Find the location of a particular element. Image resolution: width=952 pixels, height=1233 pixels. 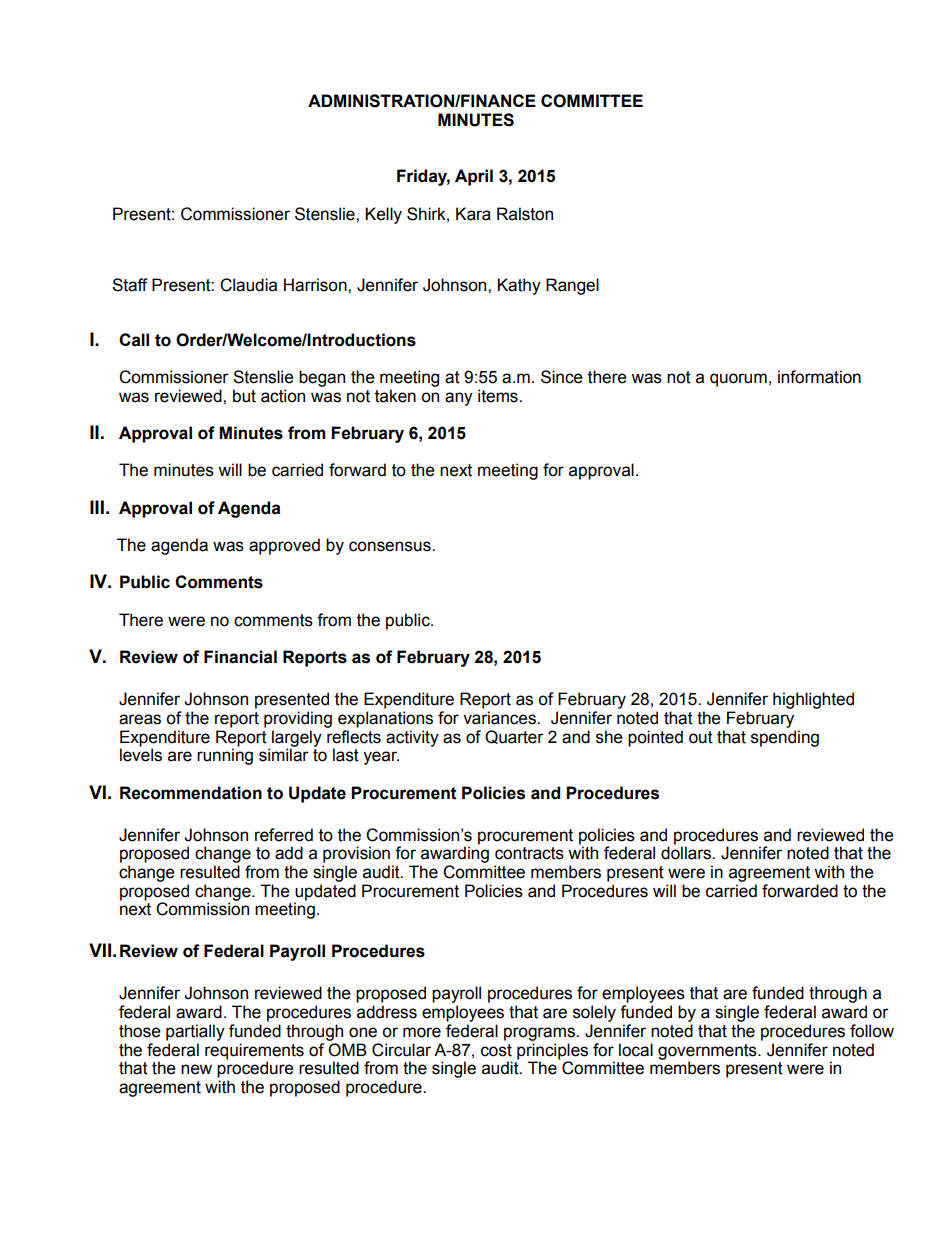

cost is located at coordinates (496, 1050).
